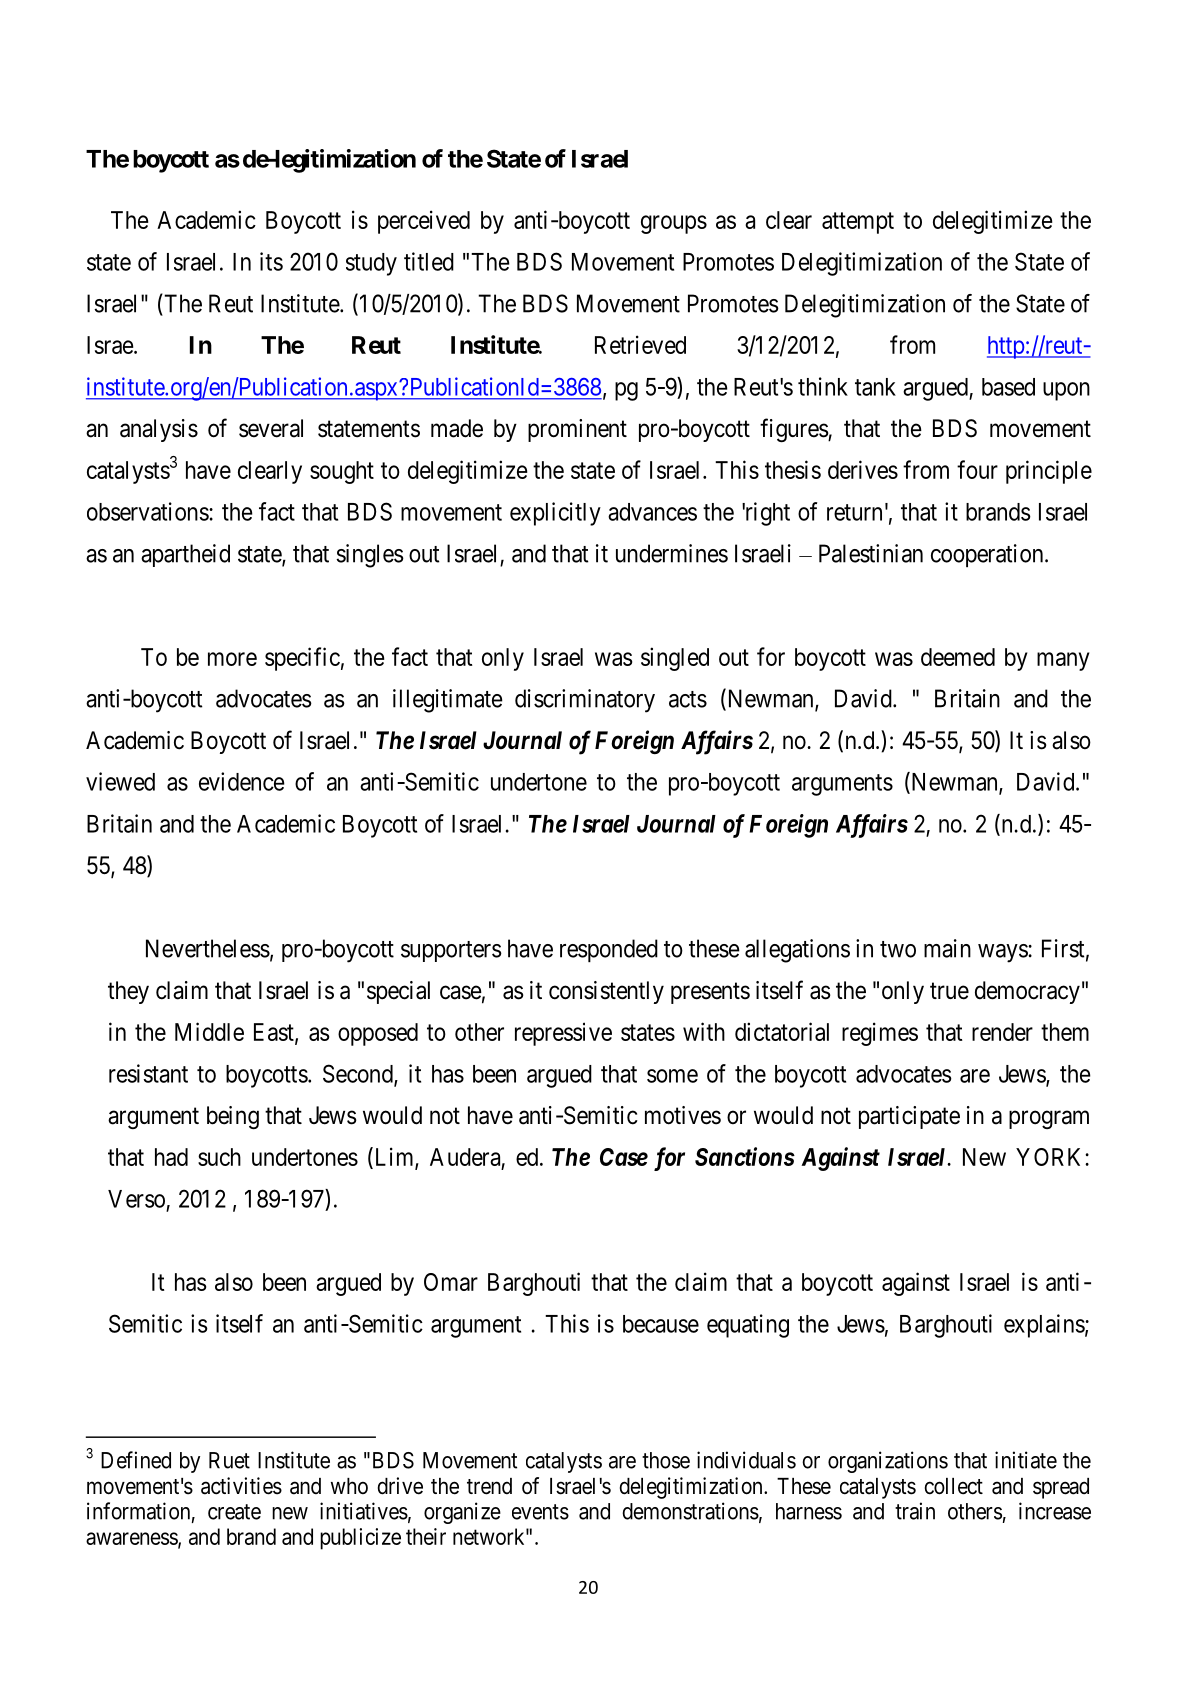 The height and width of the document is (1695, 1199). What do you see at coordinates (661, 1324) in the document?
I see `because` at bounding box center [661, 1324].
